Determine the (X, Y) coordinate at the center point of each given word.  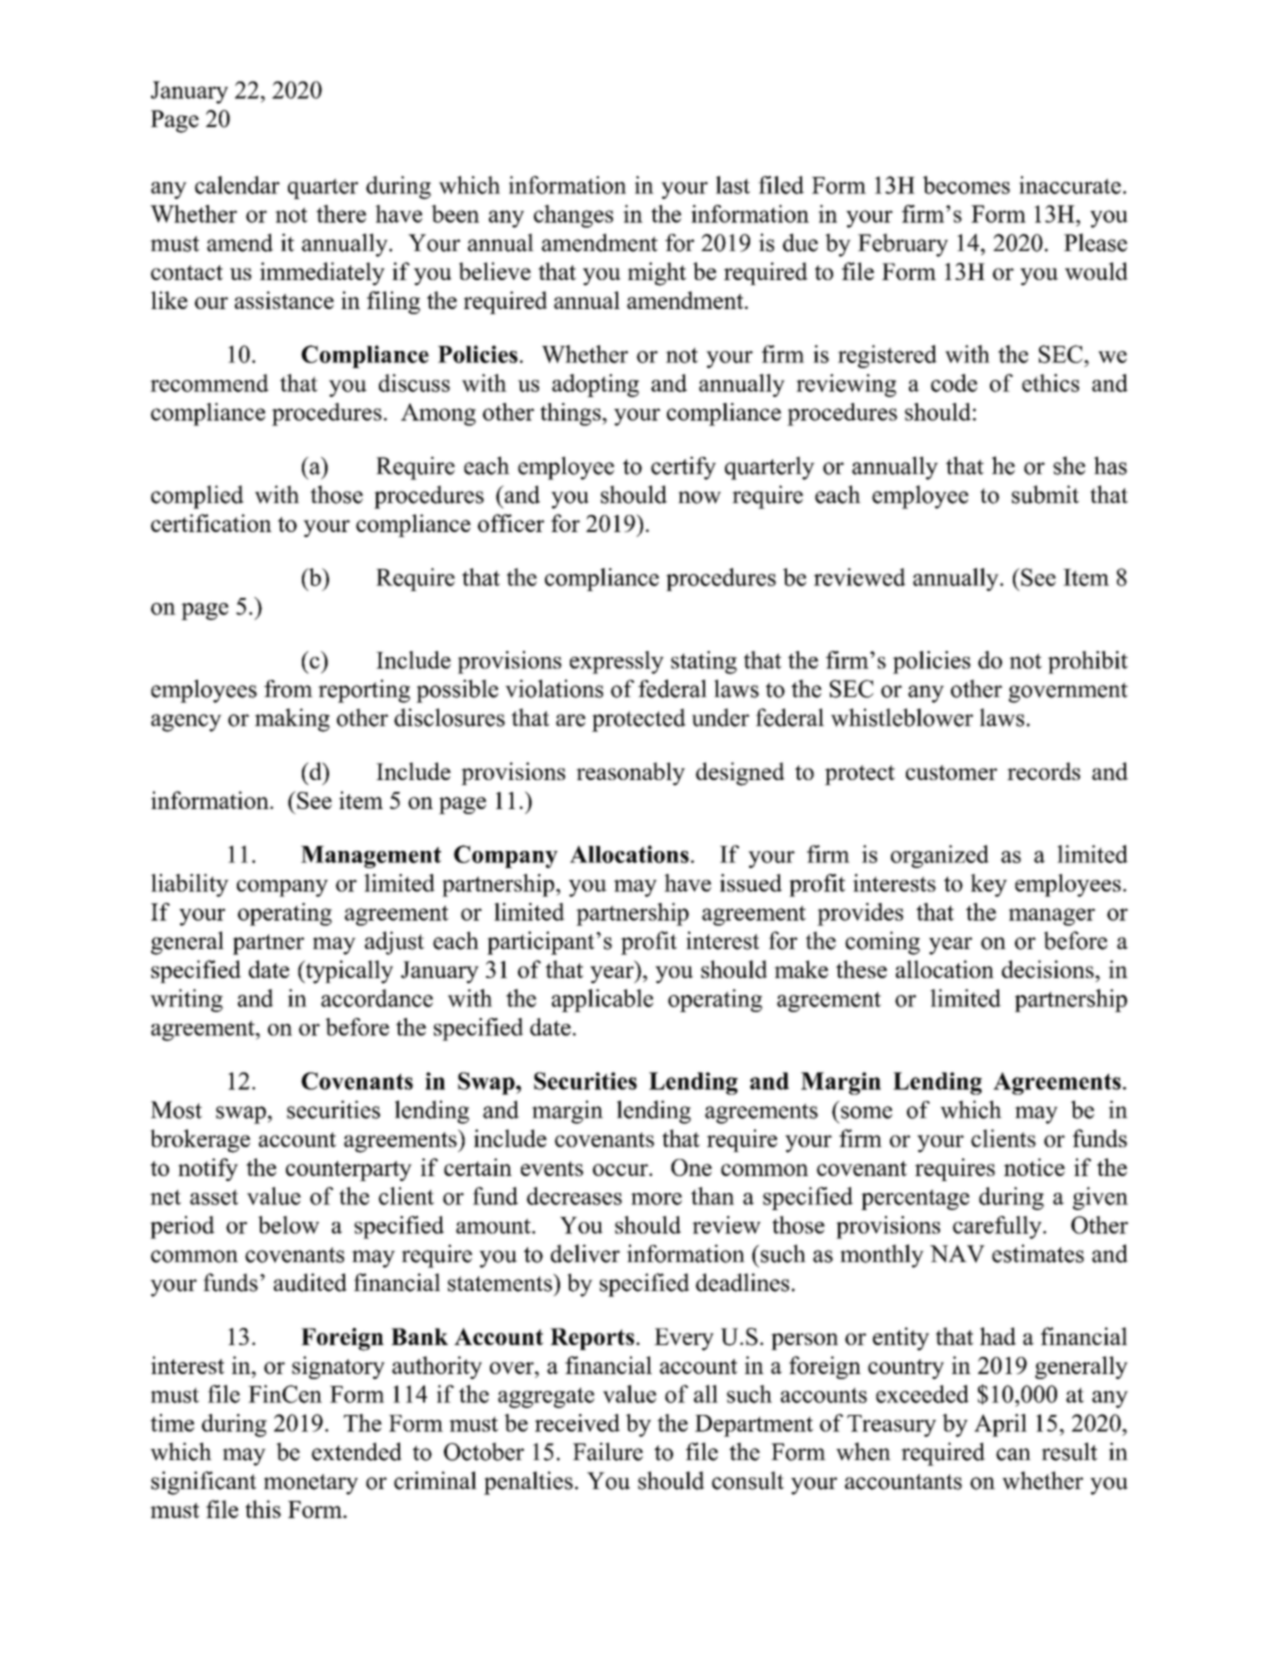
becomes (966, 185)
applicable (602, 1000)
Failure (608, 1451)
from (288, 689)
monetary (311, 1484)
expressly (617, 662)
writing (186, 1000)
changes (573, 216)
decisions (1049, 969)
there (341, 214)
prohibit (1088, 662)
